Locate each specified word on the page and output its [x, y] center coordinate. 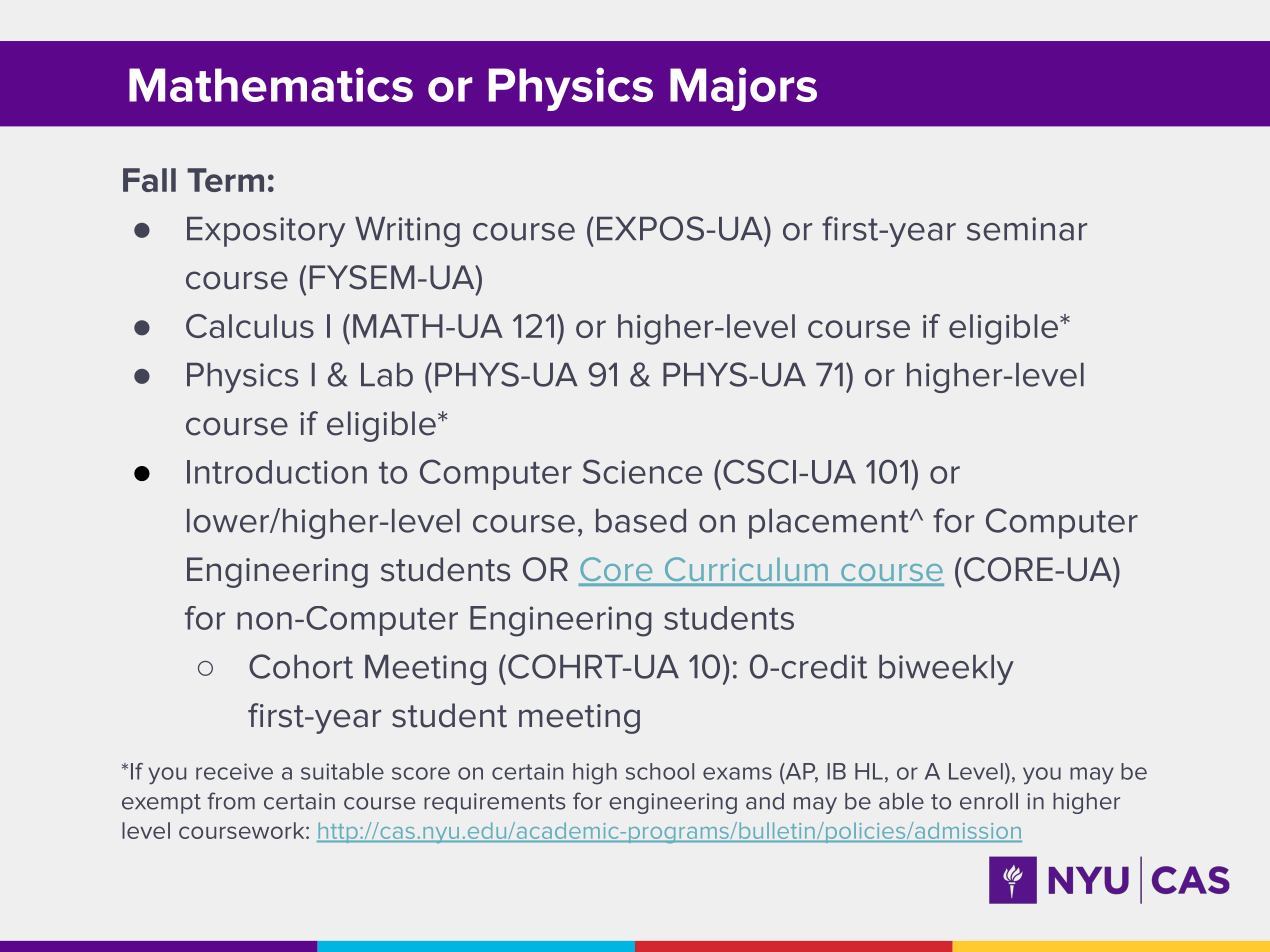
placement [830, 524]
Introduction [277, 472]
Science [642, 471]
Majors [743, 89]
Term [225, 180]
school [660, 771]
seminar [1027, 229]
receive [234, 771]
